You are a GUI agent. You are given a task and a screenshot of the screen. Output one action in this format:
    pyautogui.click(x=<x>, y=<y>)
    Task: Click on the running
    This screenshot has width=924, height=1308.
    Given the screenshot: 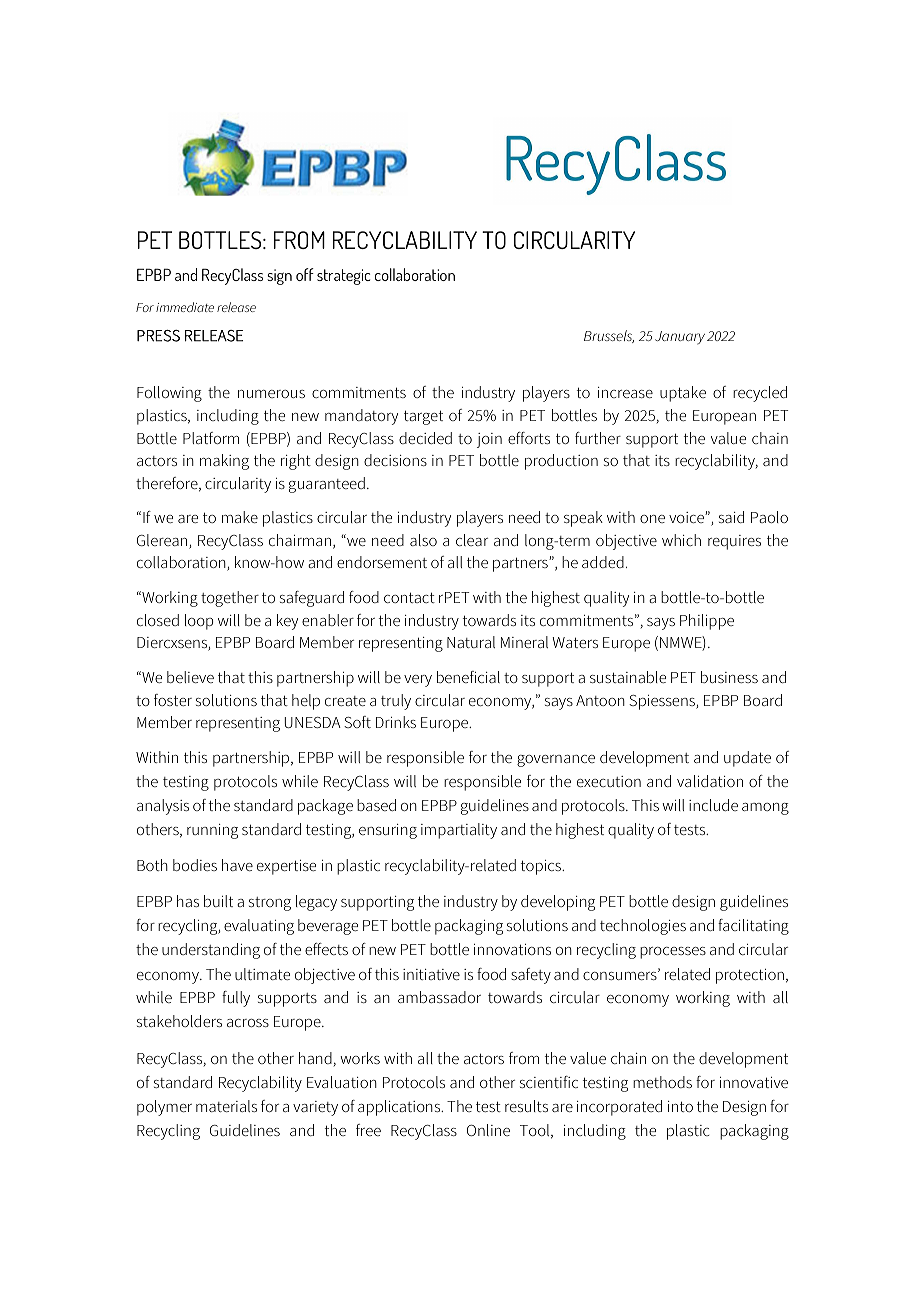 What is the action you would take?
    pyautogui.click(x=212, y=831)
